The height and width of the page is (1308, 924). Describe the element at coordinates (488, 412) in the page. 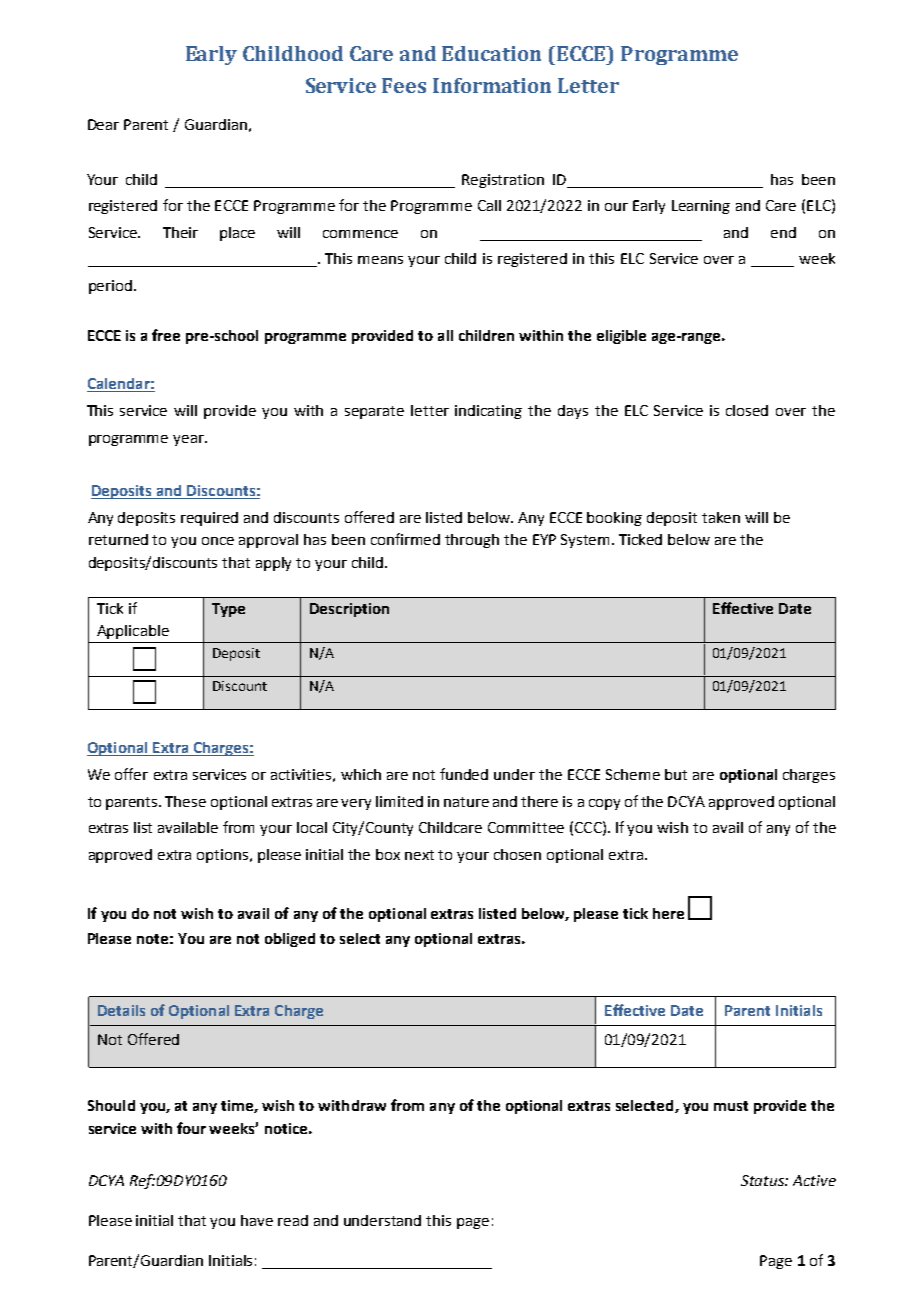

I see `indicating` at that location.
